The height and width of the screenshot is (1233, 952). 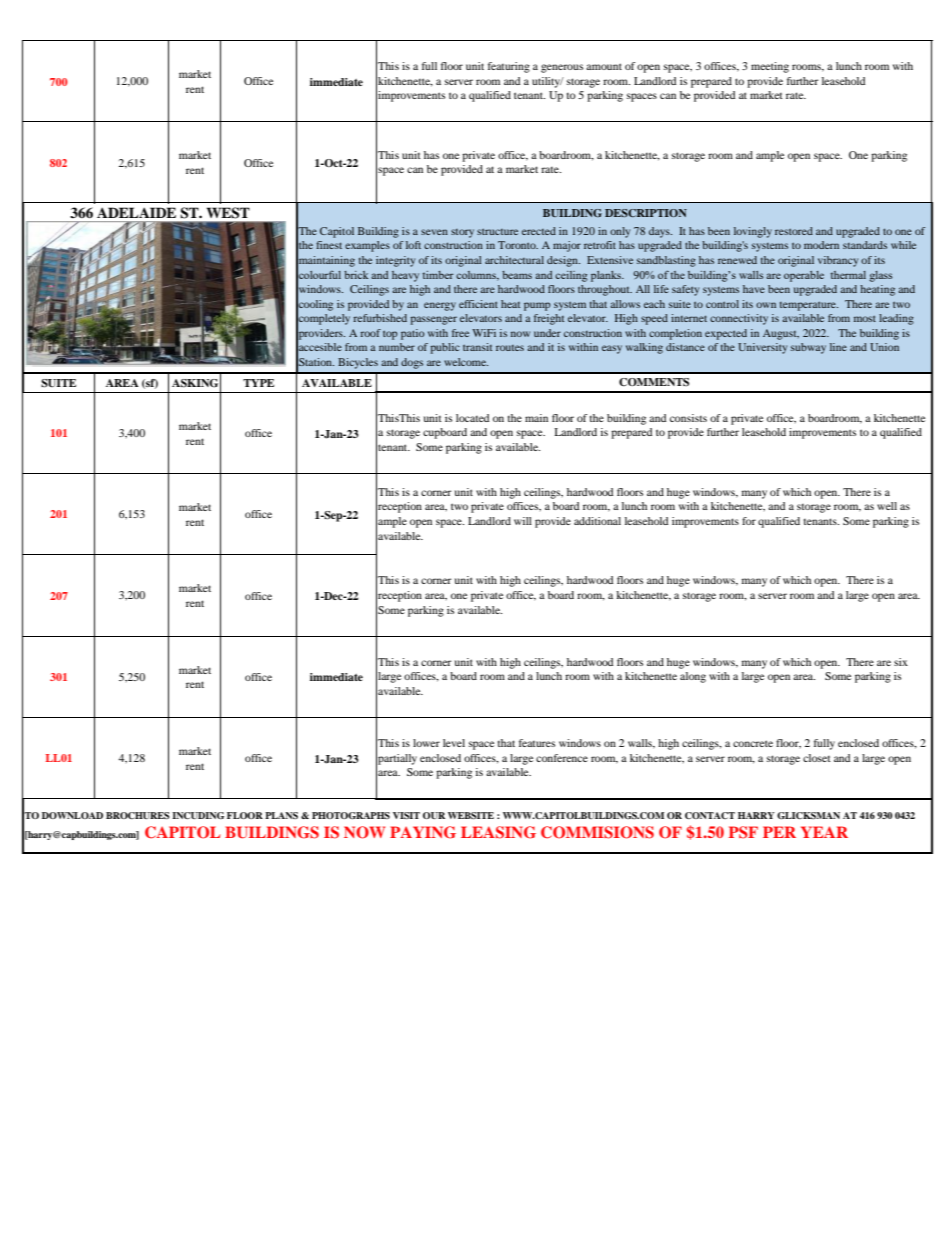 What do you see at coordinates (562, 68) in the screenshot?
I see `generous` at bounding box center [562, 68].
